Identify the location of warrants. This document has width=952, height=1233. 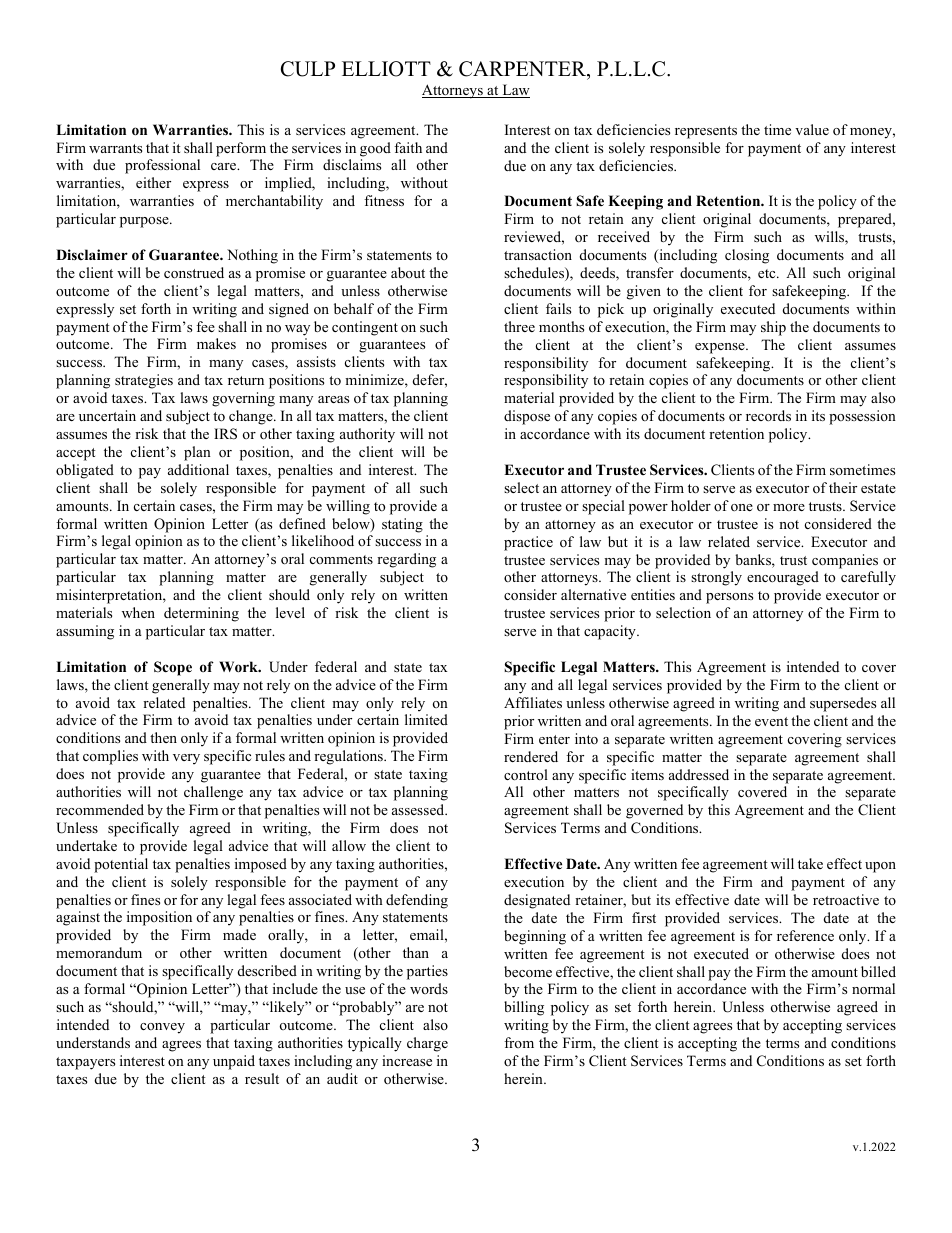
(115, 148).
